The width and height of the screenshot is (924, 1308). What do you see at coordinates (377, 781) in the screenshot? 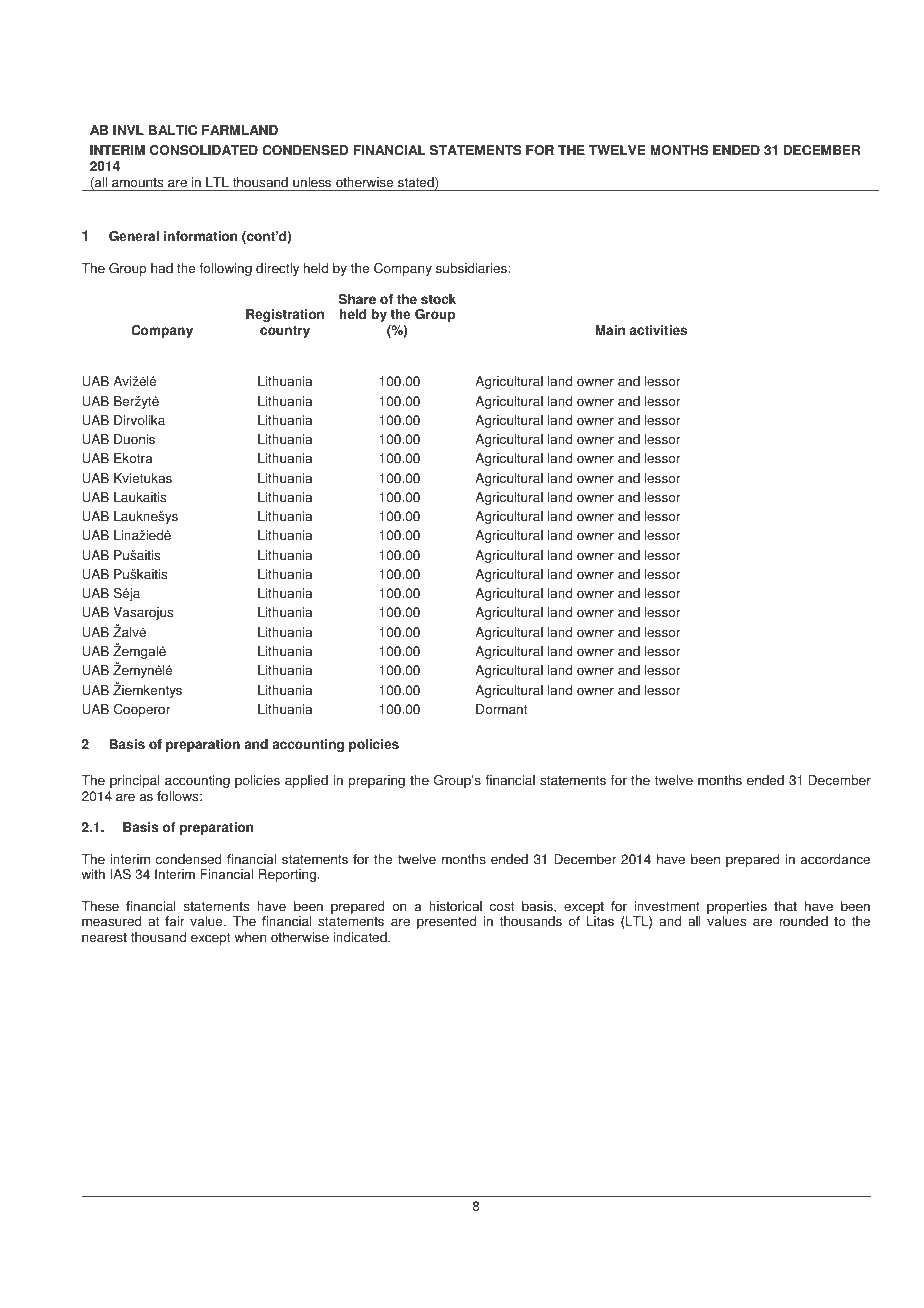
I see `preparing` at bounding box center [377, 781].
